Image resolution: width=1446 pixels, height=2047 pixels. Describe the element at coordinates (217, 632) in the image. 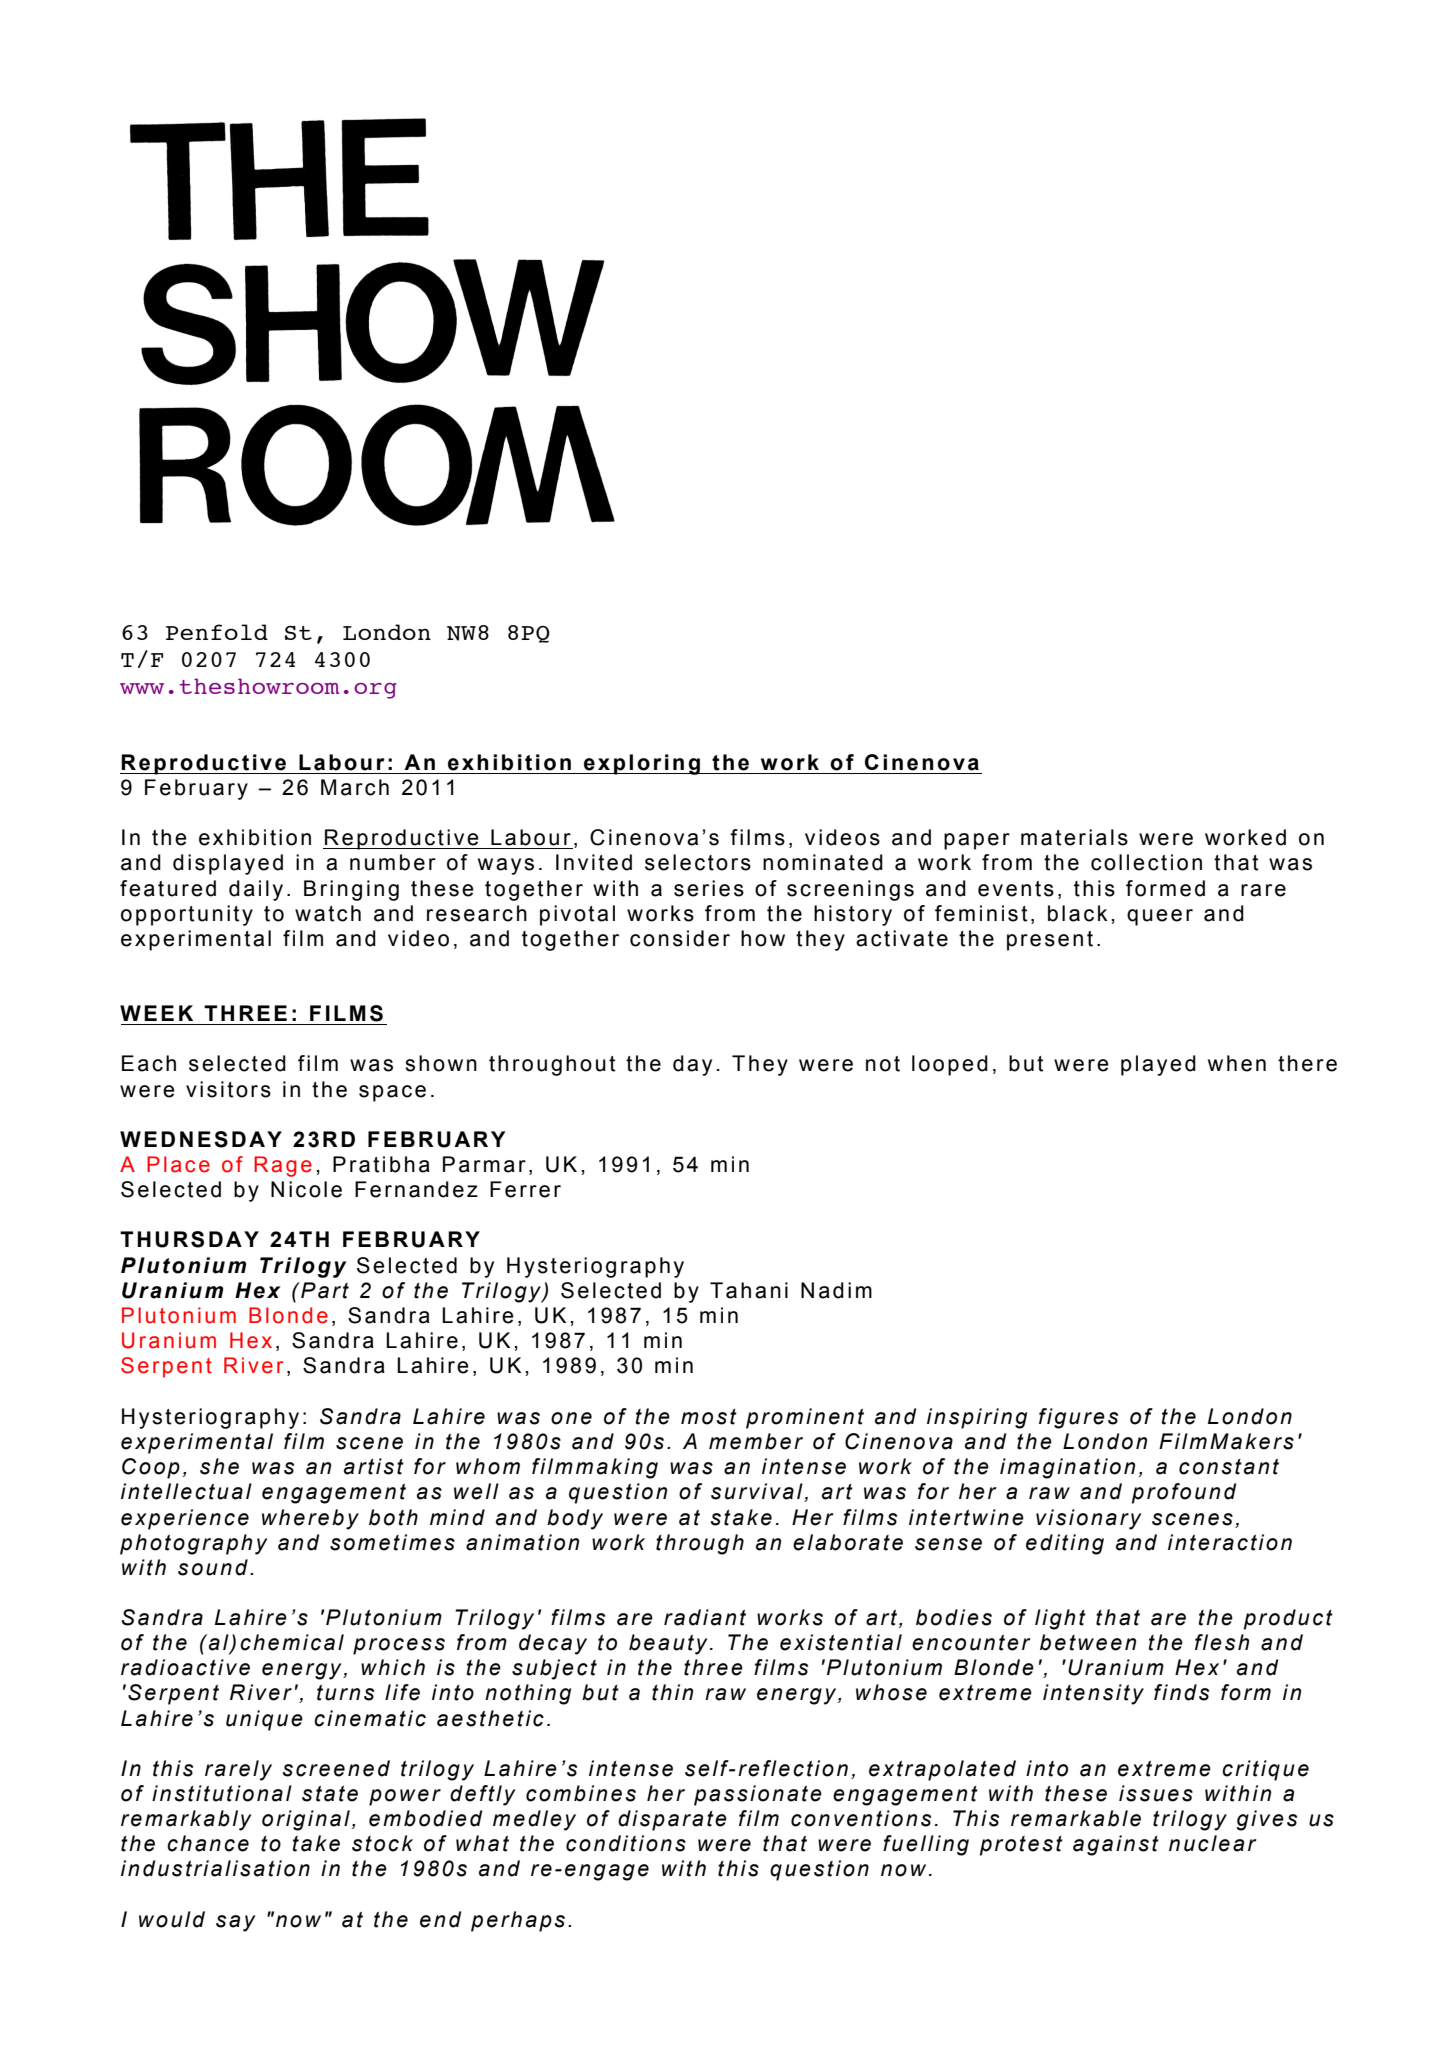

I see `Penfold` at that location.
